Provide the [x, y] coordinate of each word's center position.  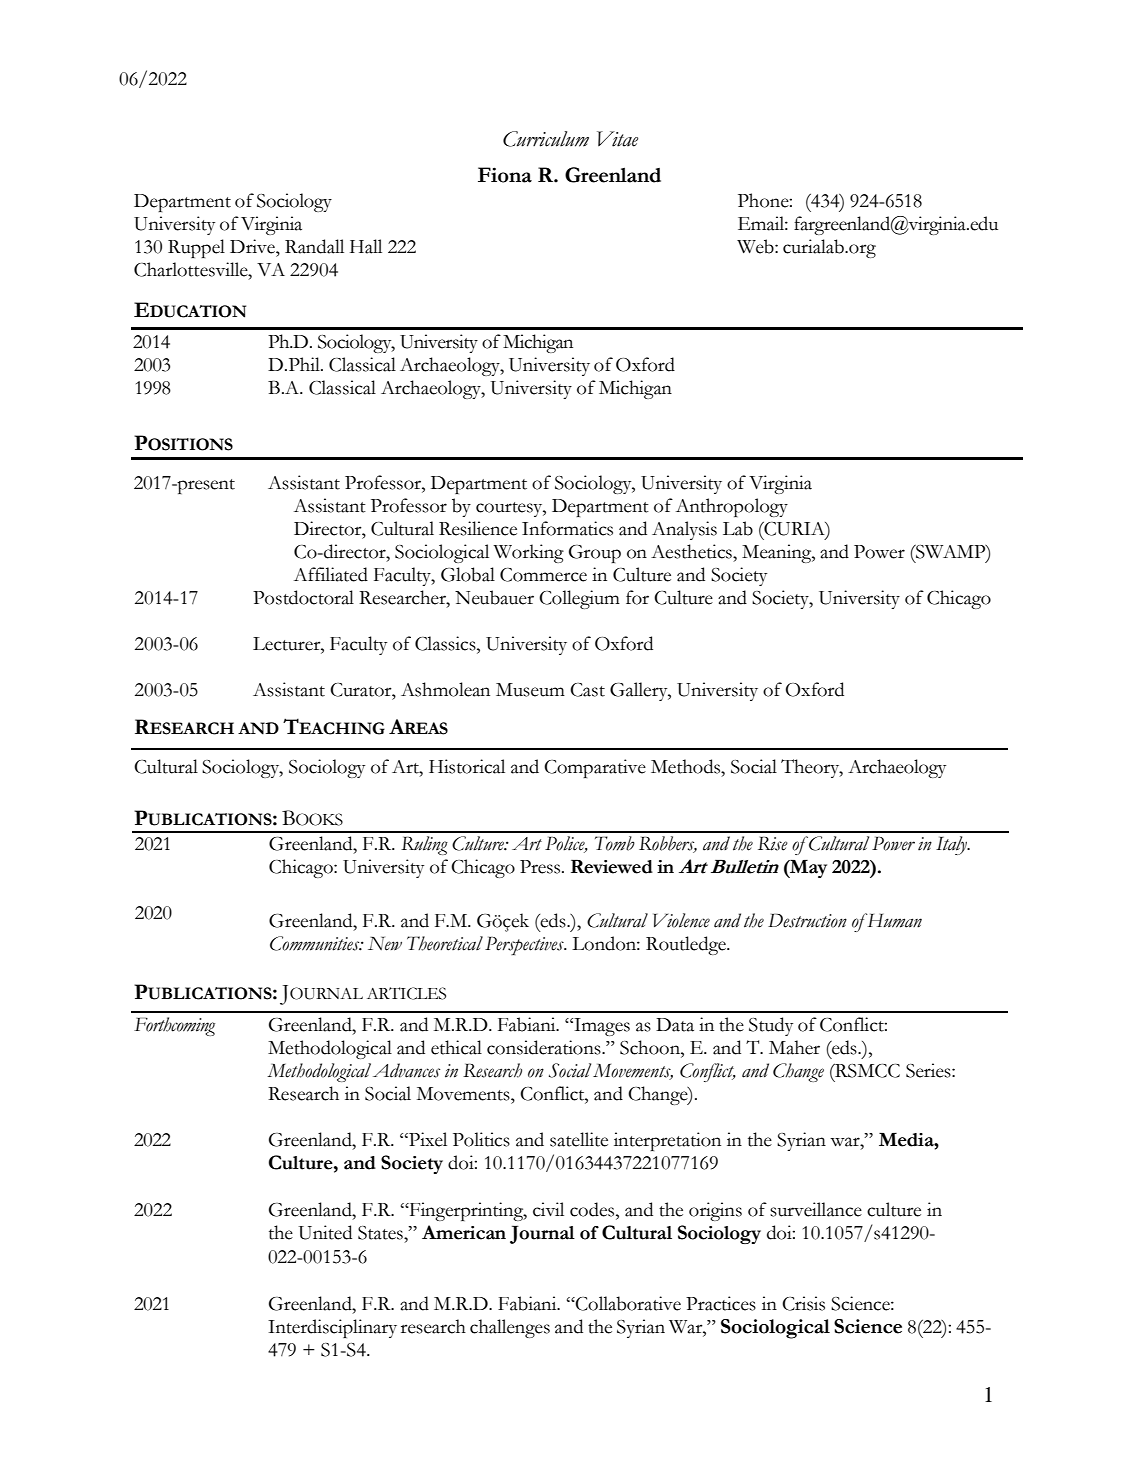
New [385, 944]
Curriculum [546, 139]
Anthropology [732, 507]
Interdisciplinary [332, 1328]
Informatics [567, 528]
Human [893, 920]
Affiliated [331, 574]
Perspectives [525, 946]
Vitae [617, 139]
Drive [253, 246]
